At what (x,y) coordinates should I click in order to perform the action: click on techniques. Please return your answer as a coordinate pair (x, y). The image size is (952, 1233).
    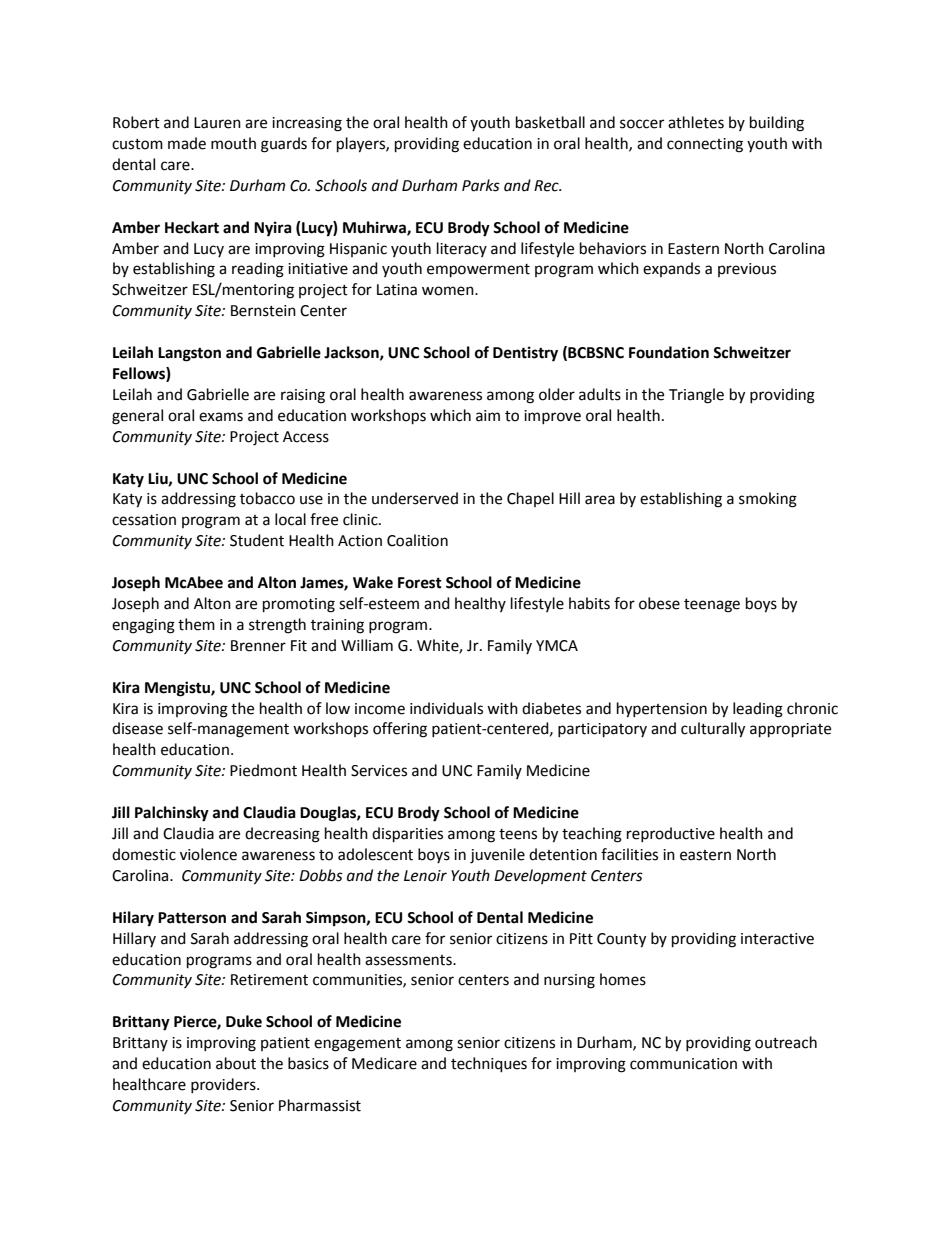
    Looking at the image, I should click on (489, 1065).
